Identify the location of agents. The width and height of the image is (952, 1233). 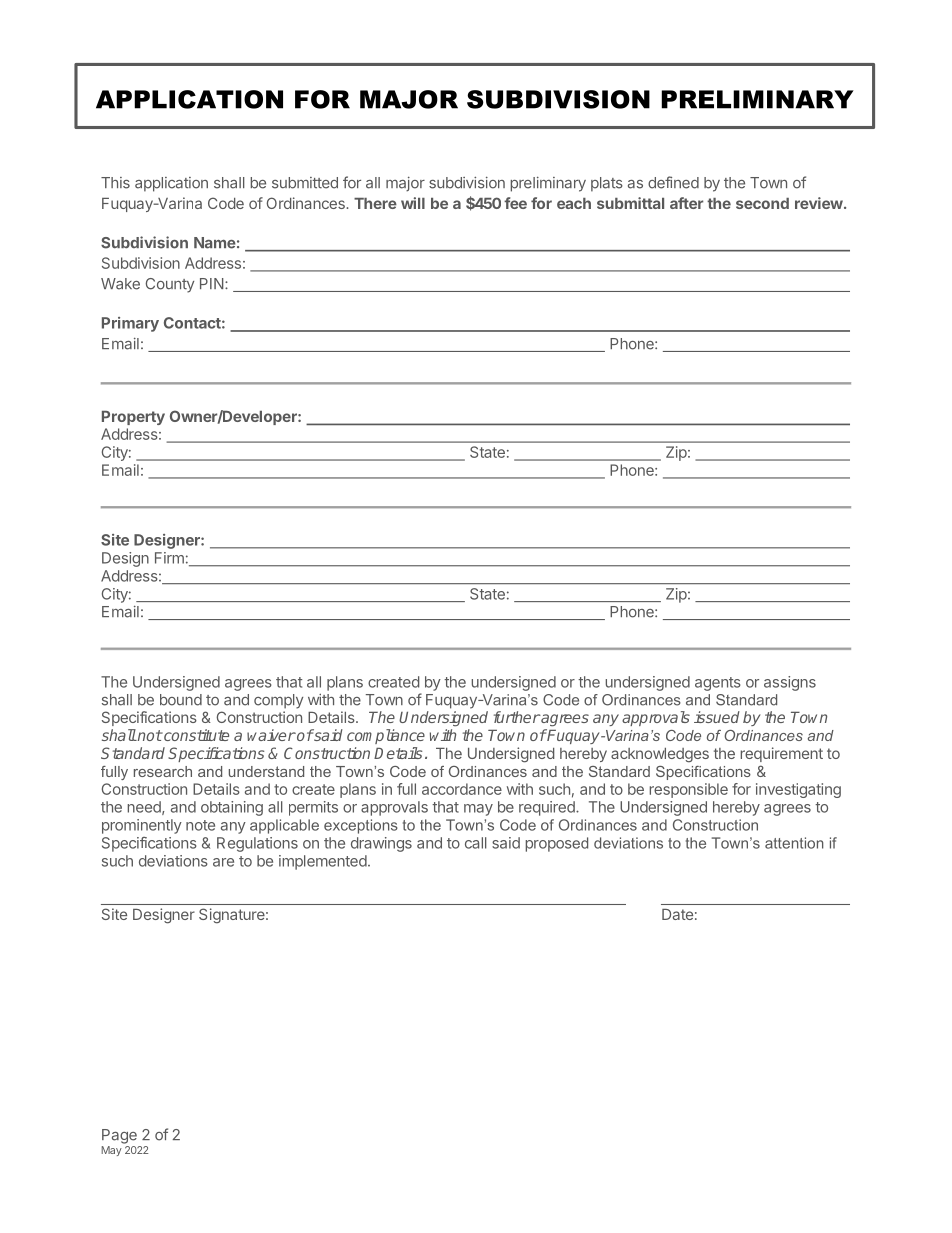
(718, 684).
